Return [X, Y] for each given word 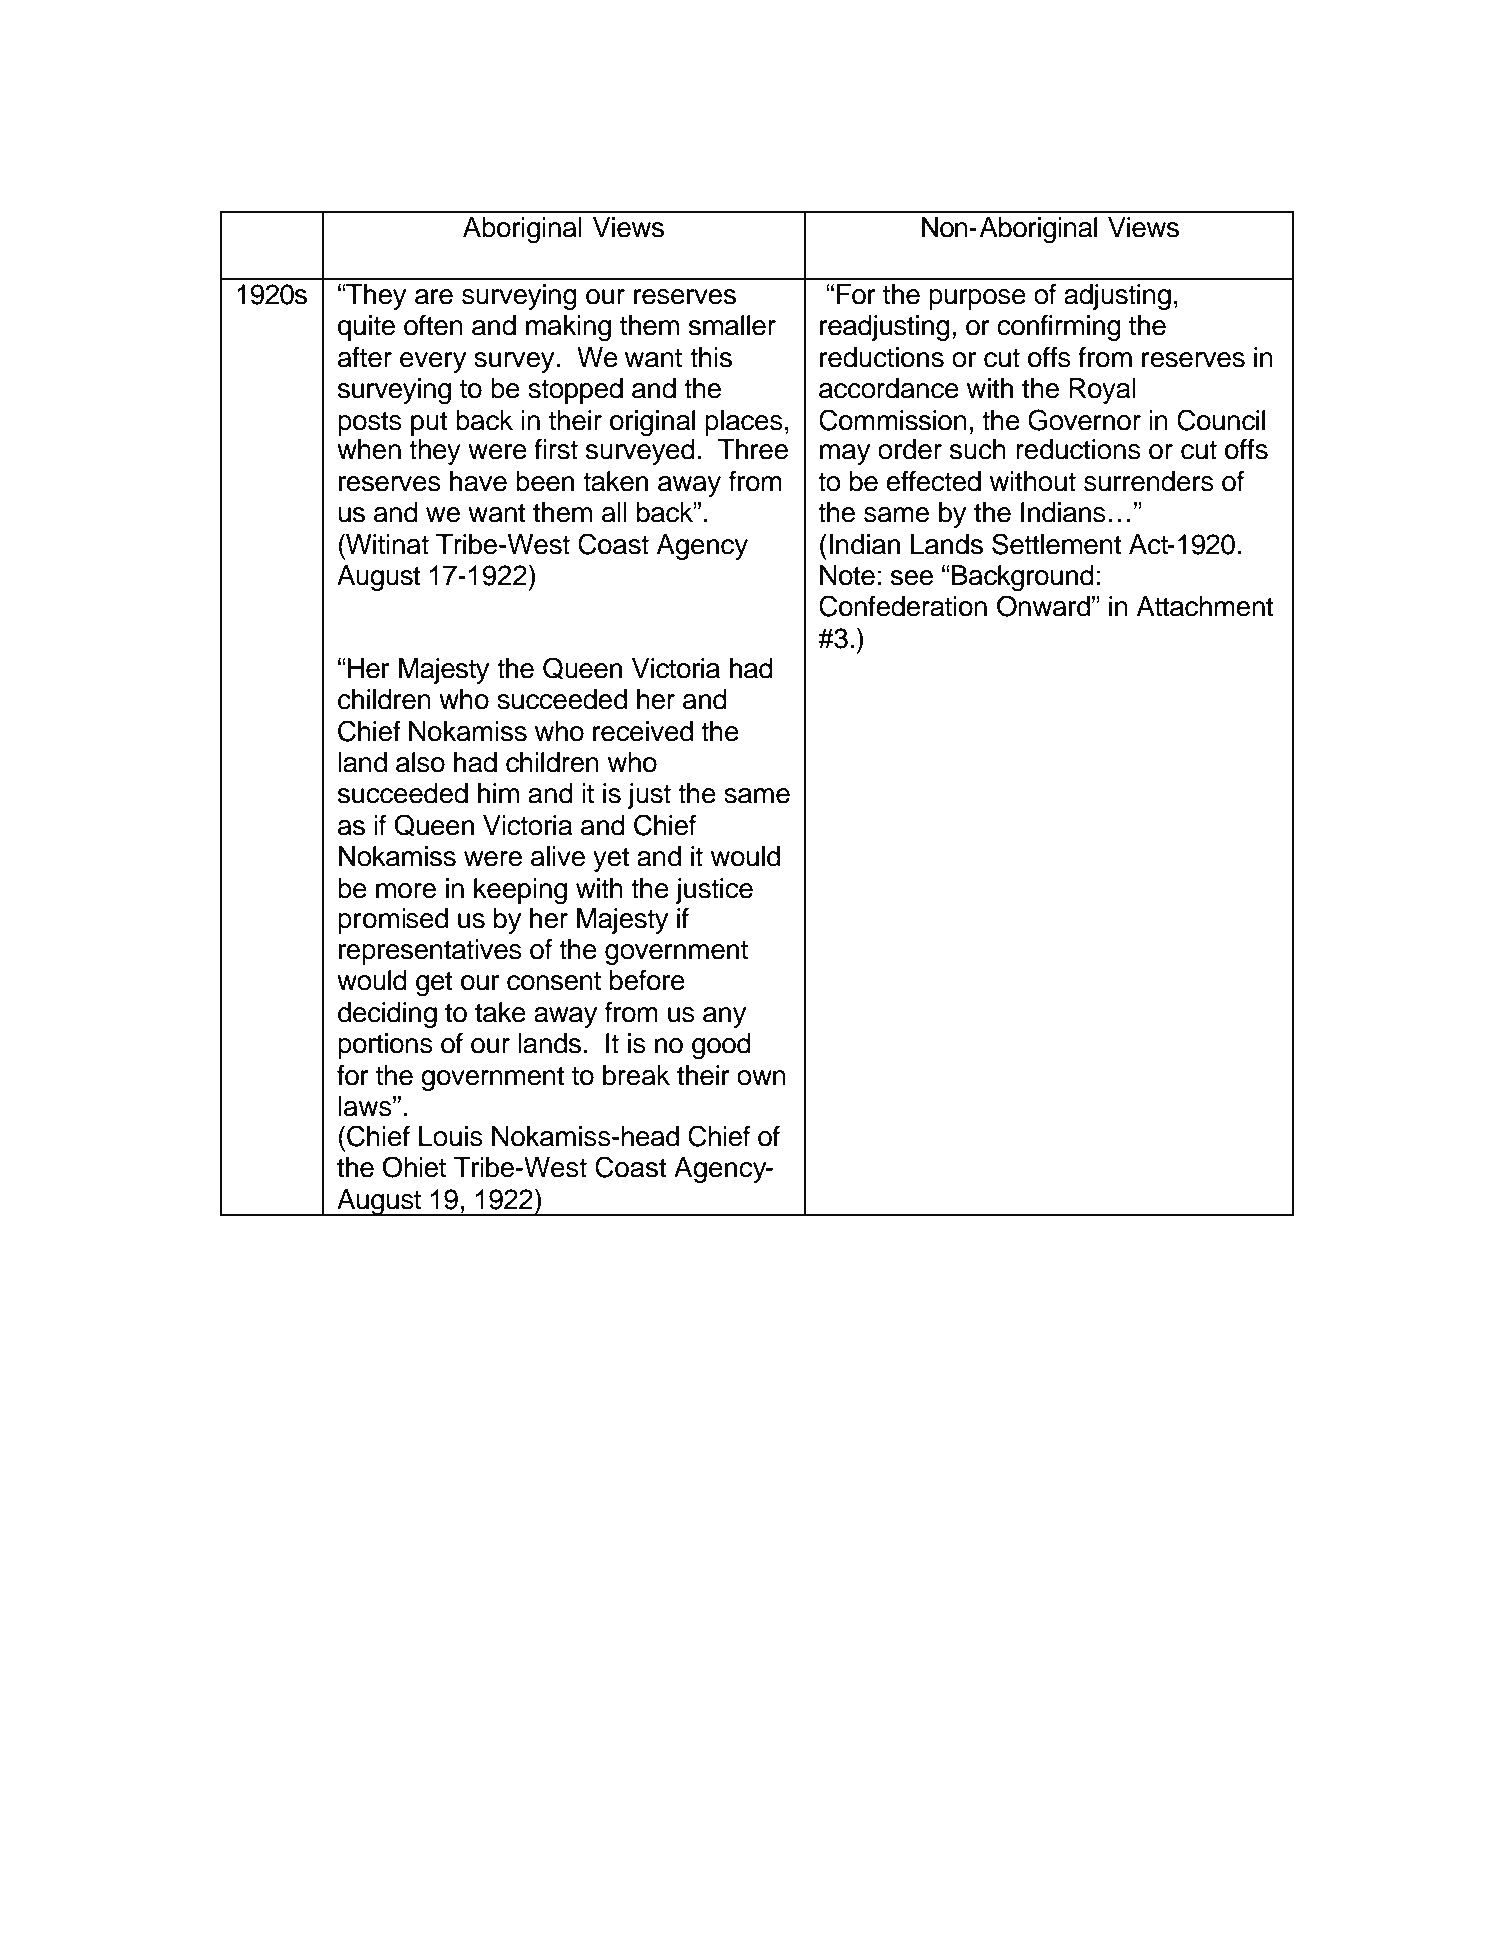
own [761, 1078]
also [420, 762]
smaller [732, 325]
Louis [451, 1136]
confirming [1059, 327]
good [721, 1046]
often [433, 325]
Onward [1043, 606]
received [643, 731]
